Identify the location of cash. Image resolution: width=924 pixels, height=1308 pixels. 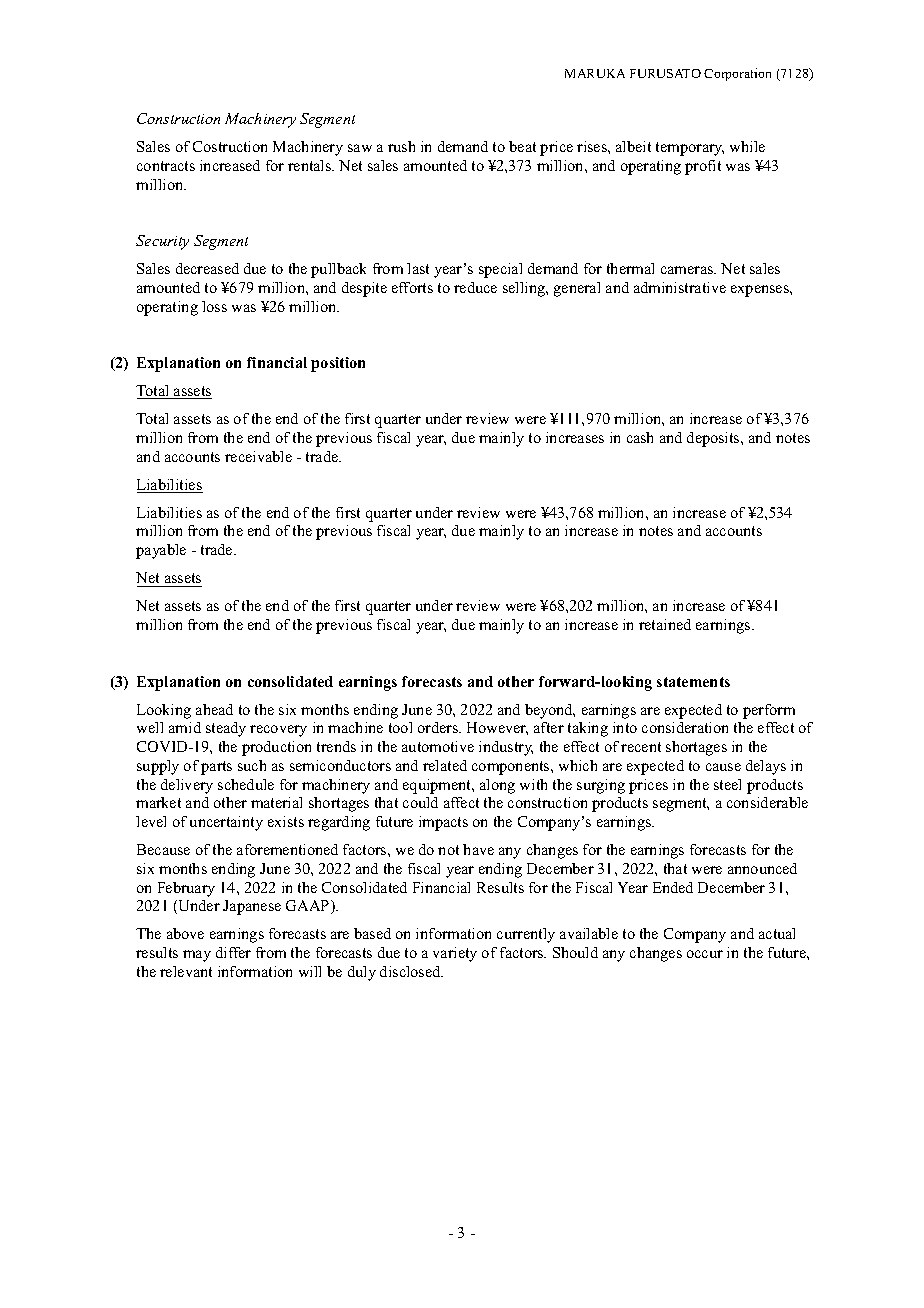
(640, 437).
